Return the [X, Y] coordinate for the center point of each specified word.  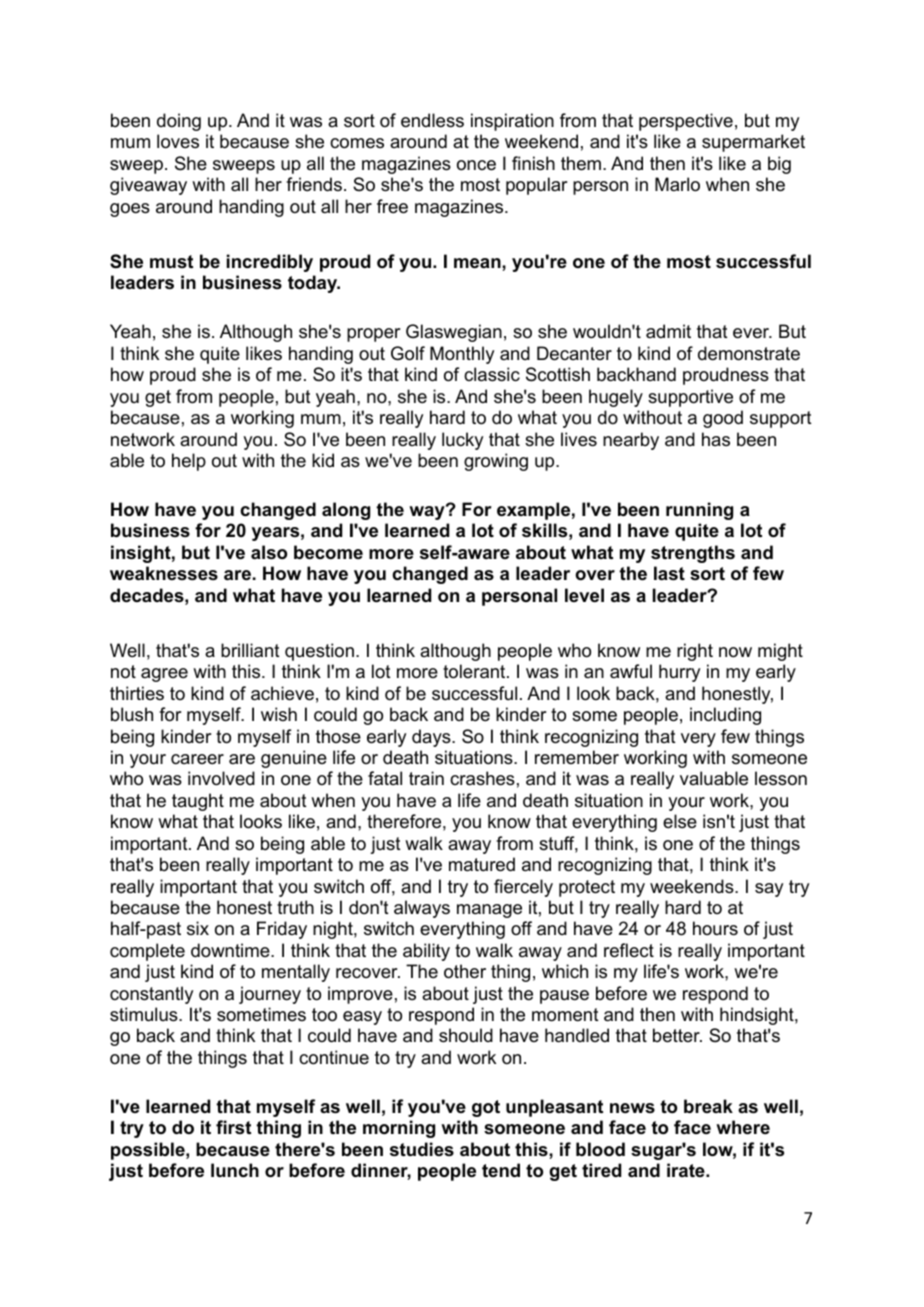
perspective [686, 122]
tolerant [474, 671]
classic [492, 374]
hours [715, 928]
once [476, 165]
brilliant [250, 650]
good [723, 419]
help [189, 462]
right [695, 652]
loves [178, 141]
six [198, 928]
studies [422, 1149]
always [422, 909]
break [708, 1106]
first [233, 1127]
